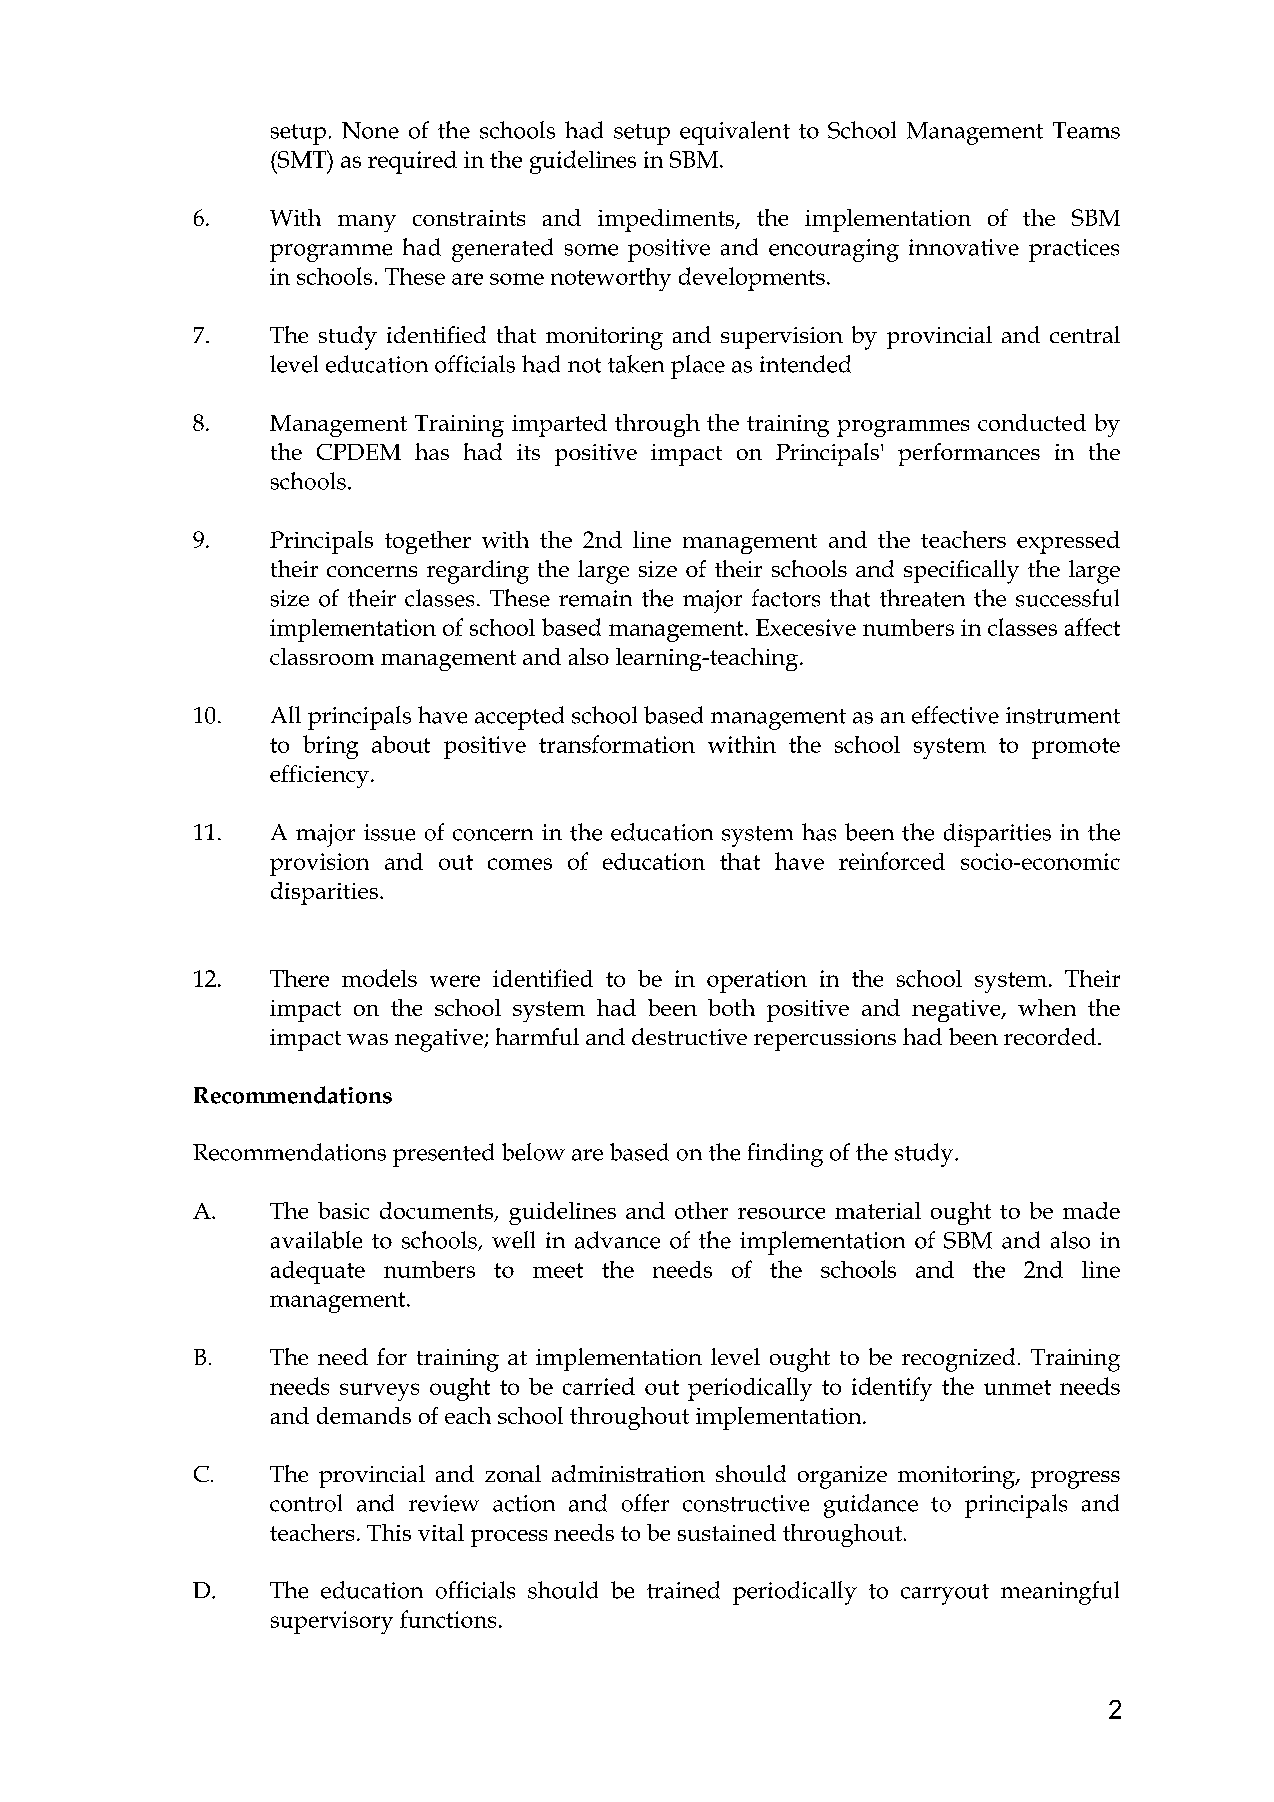 Image resolution: width=1274 pixels, height=1802 pixels. I want to click on This, so click(389, 1532).
